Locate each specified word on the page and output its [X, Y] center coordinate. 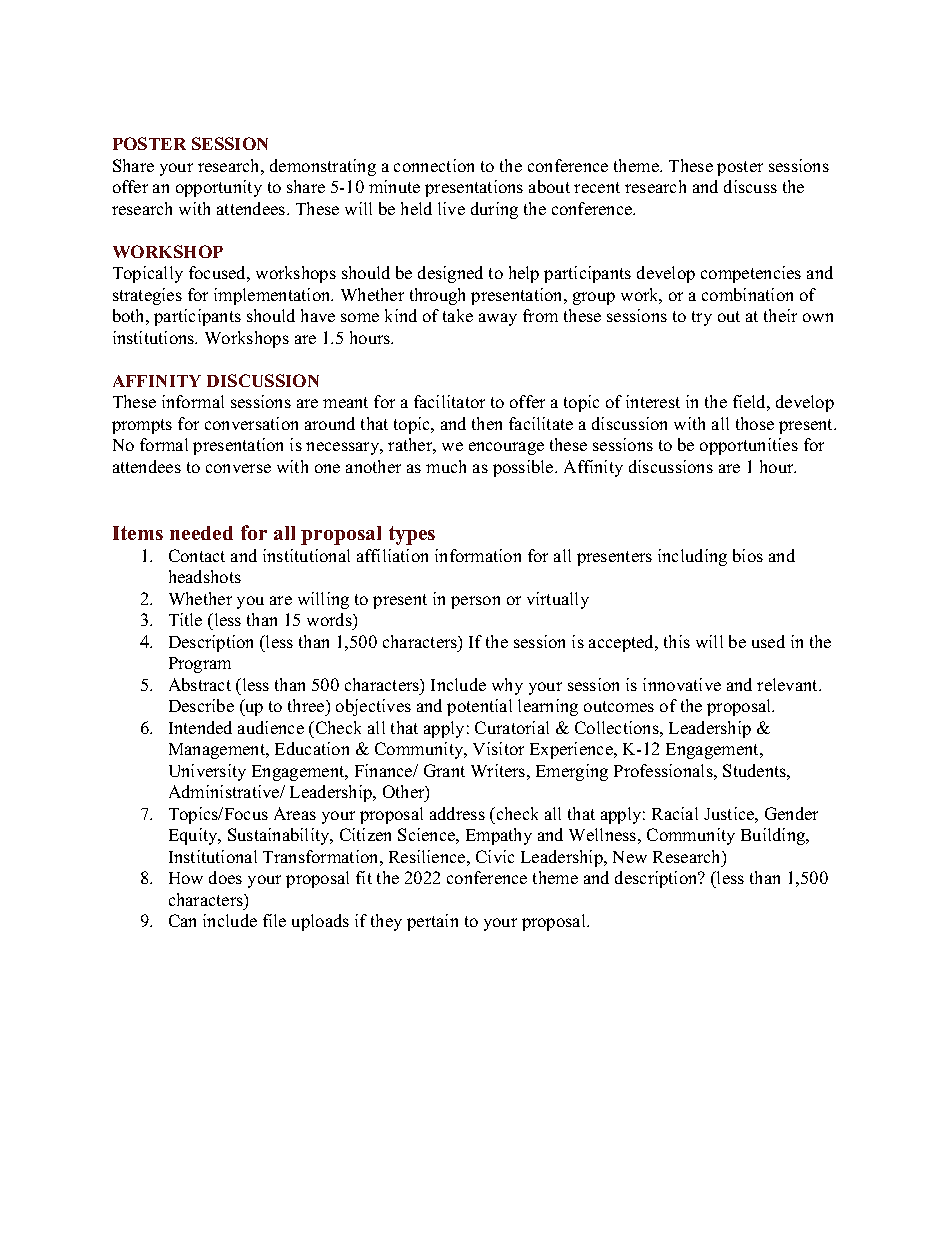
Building [774, 836]
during [494, 210]
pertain [432, 922]
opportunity [219, 188]
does [225, 877]
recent [597, 187]
